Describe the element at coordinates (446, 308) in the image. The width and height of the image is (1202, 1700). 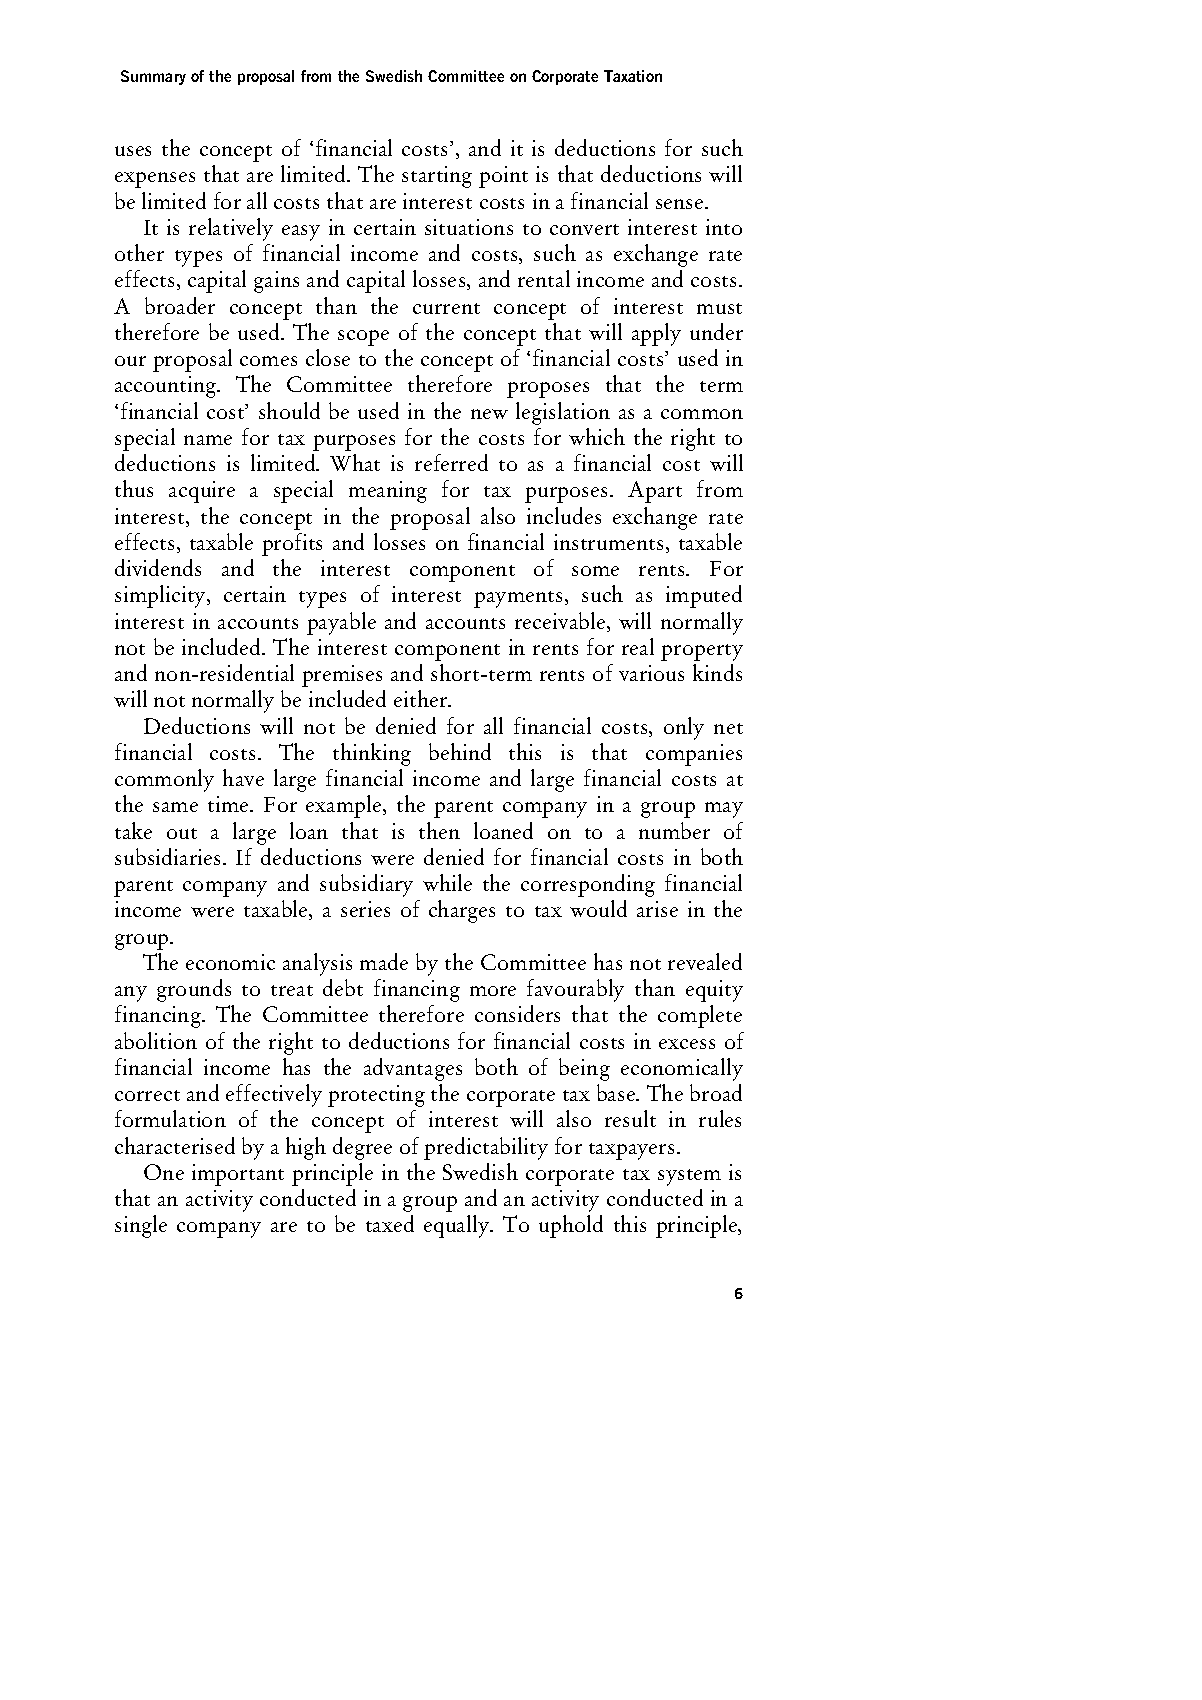
I see `current` at that location.
